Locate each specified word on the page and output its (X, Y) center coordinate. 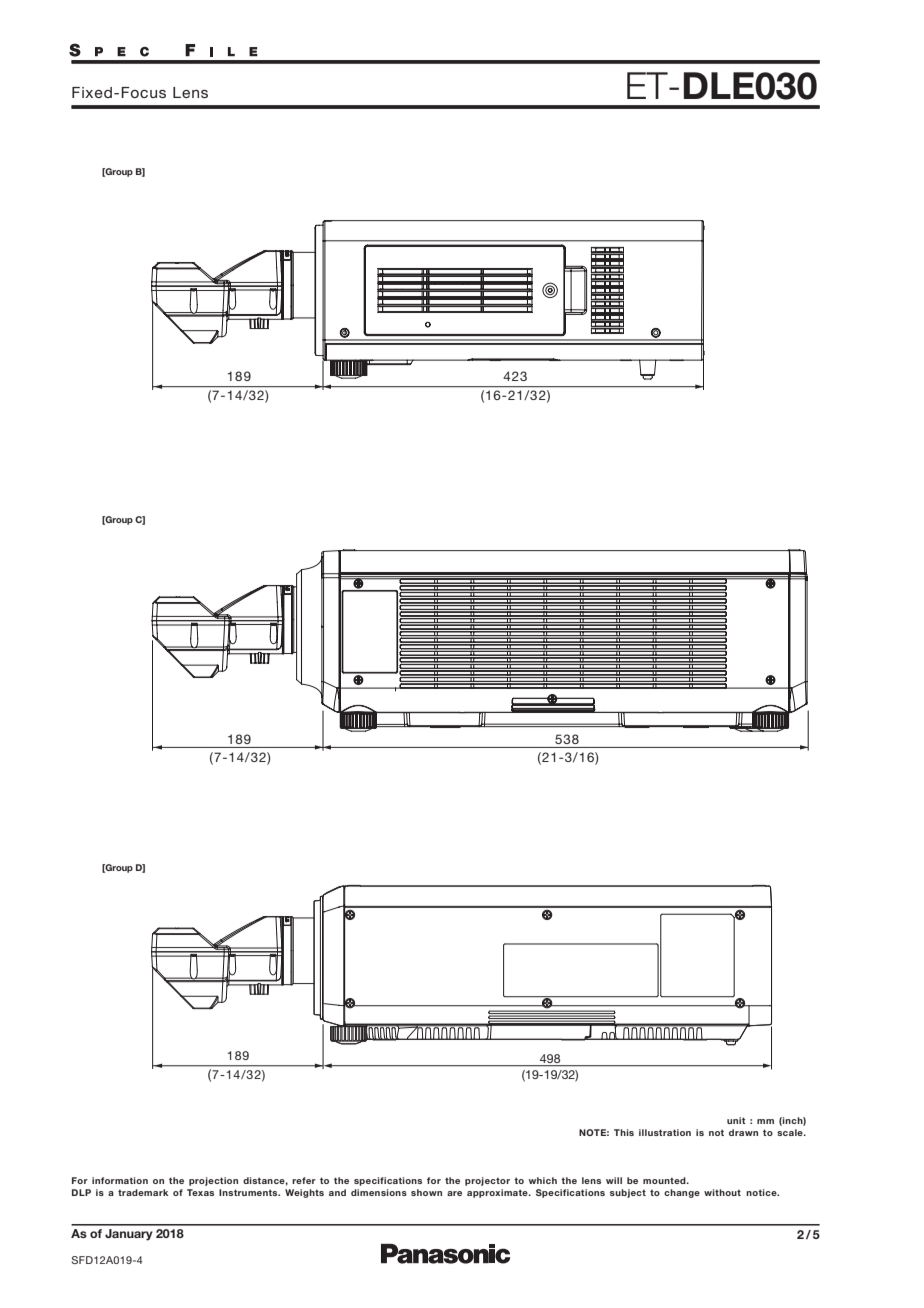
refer (304, 1180)
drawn (743, 1132)
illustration (665, 1132)
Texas (200, 1192)
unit (736, 1120)
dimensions (379, 1192)
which (543, 1180)
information (120, 1180)
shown (426, 1192)
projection (213, 1181)
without (722, 1192)
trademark (143, 1192)
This (624, 1132)
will (614, 1180)
